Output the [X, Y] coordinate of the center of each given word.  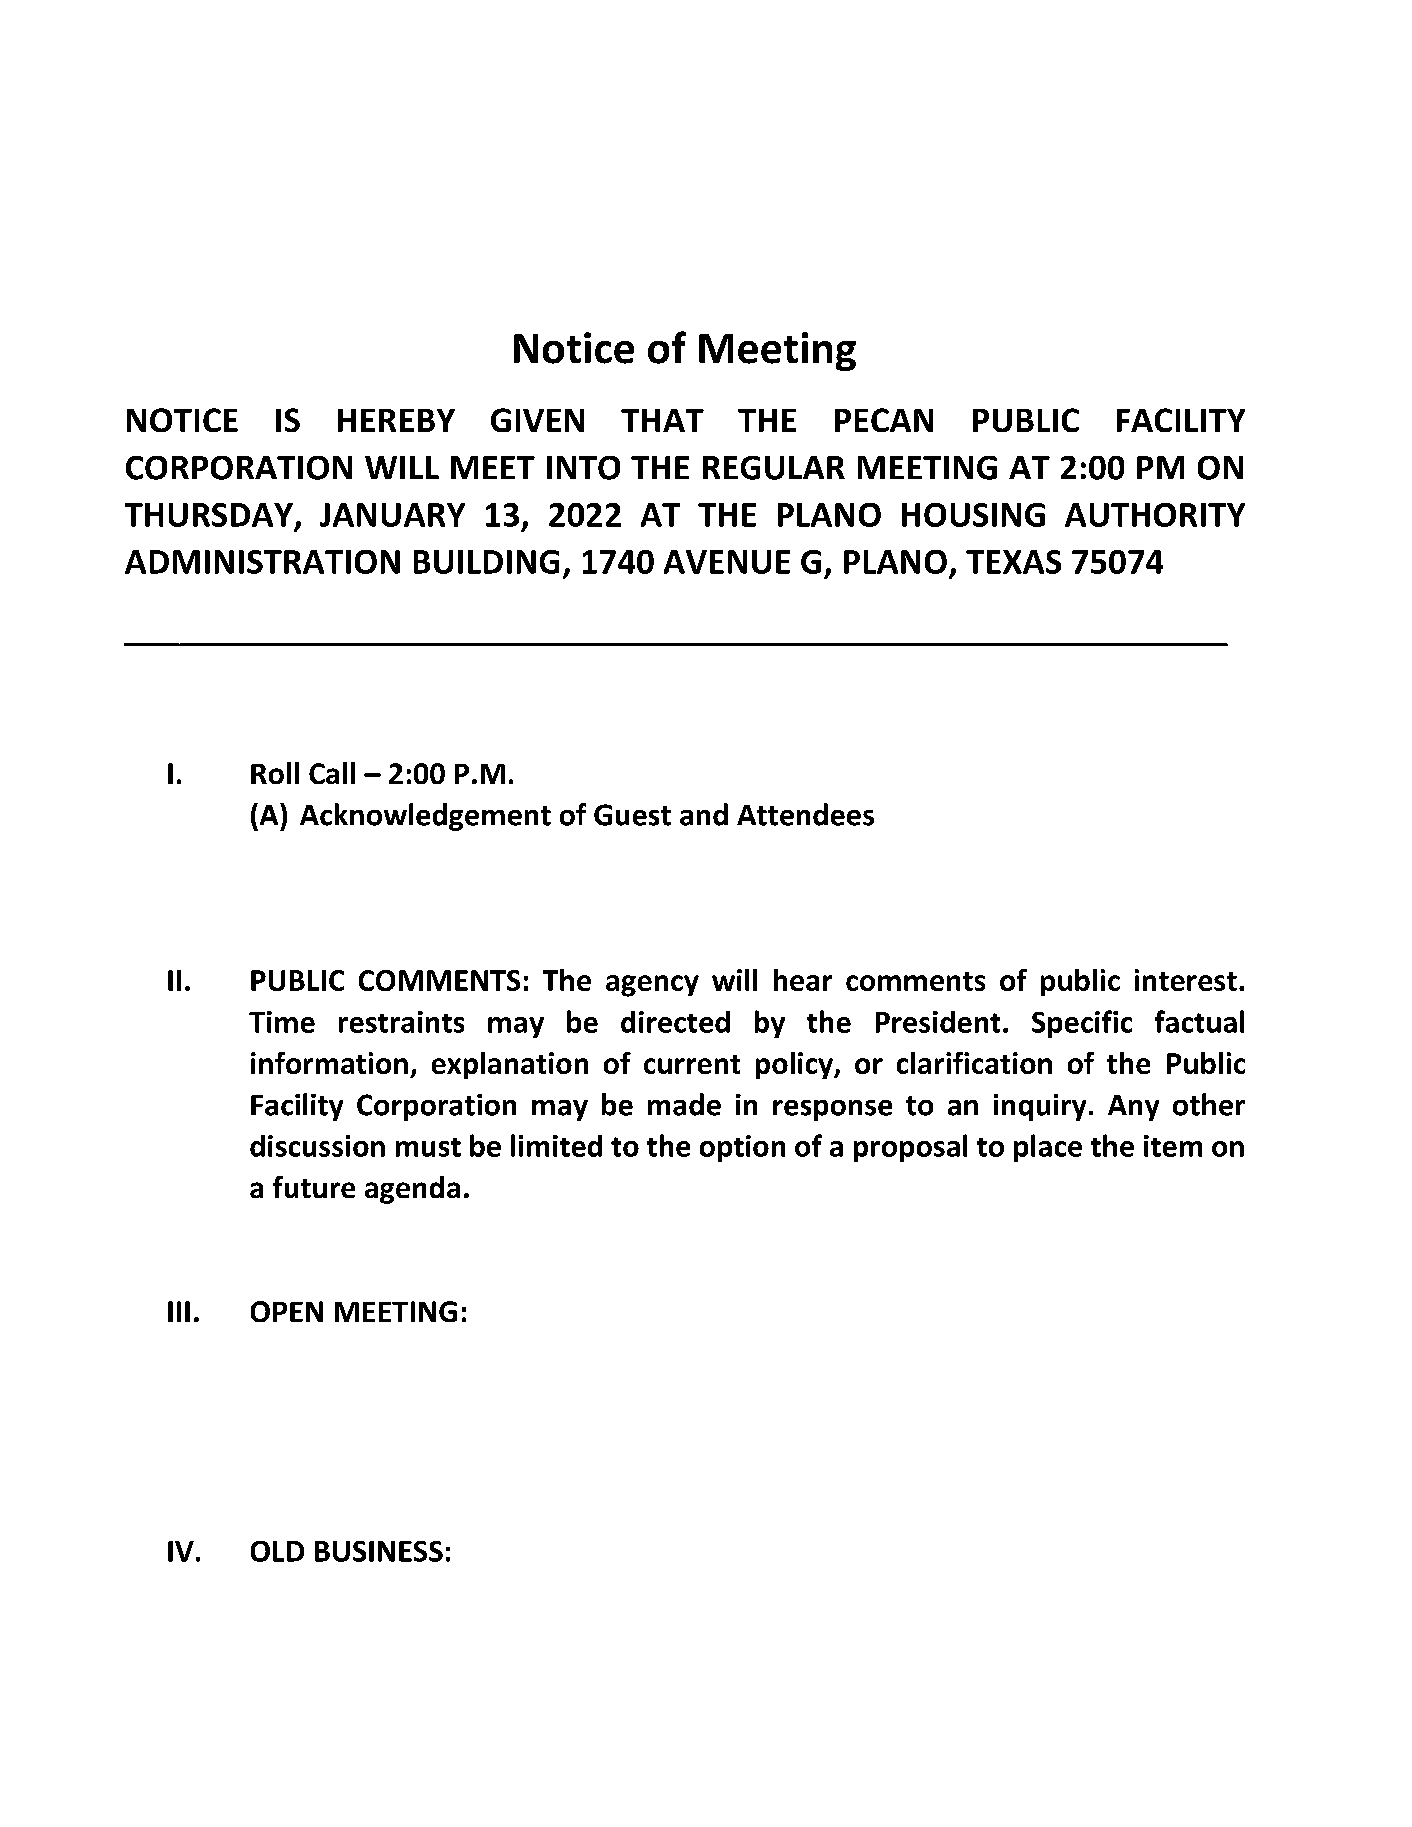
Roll [275, 773]
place [1048, 1148]
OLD [277, 1551]
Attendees [805, 814]
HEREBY [396, 420]
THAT [662, 420]
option [742, 1148]
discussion [317, 1146]
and [704, 814]
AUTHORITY [1155, 515]
